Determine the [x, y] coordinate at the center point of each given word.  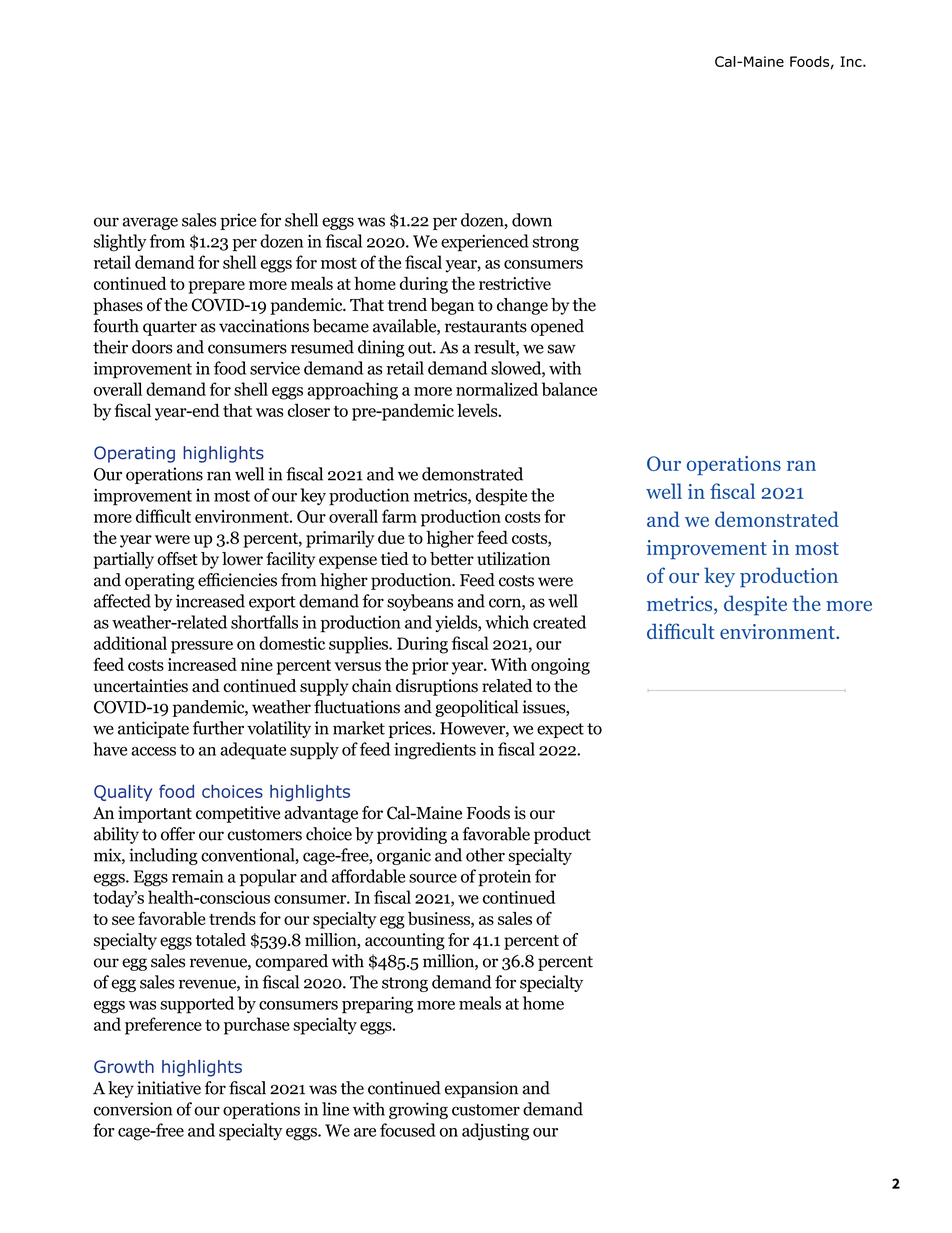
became [341, 326]
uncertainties [141, 686]
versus [358, 666]
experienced [485, 243]
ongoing [560, 666]
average [150, 223]
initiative [169, 1088]
